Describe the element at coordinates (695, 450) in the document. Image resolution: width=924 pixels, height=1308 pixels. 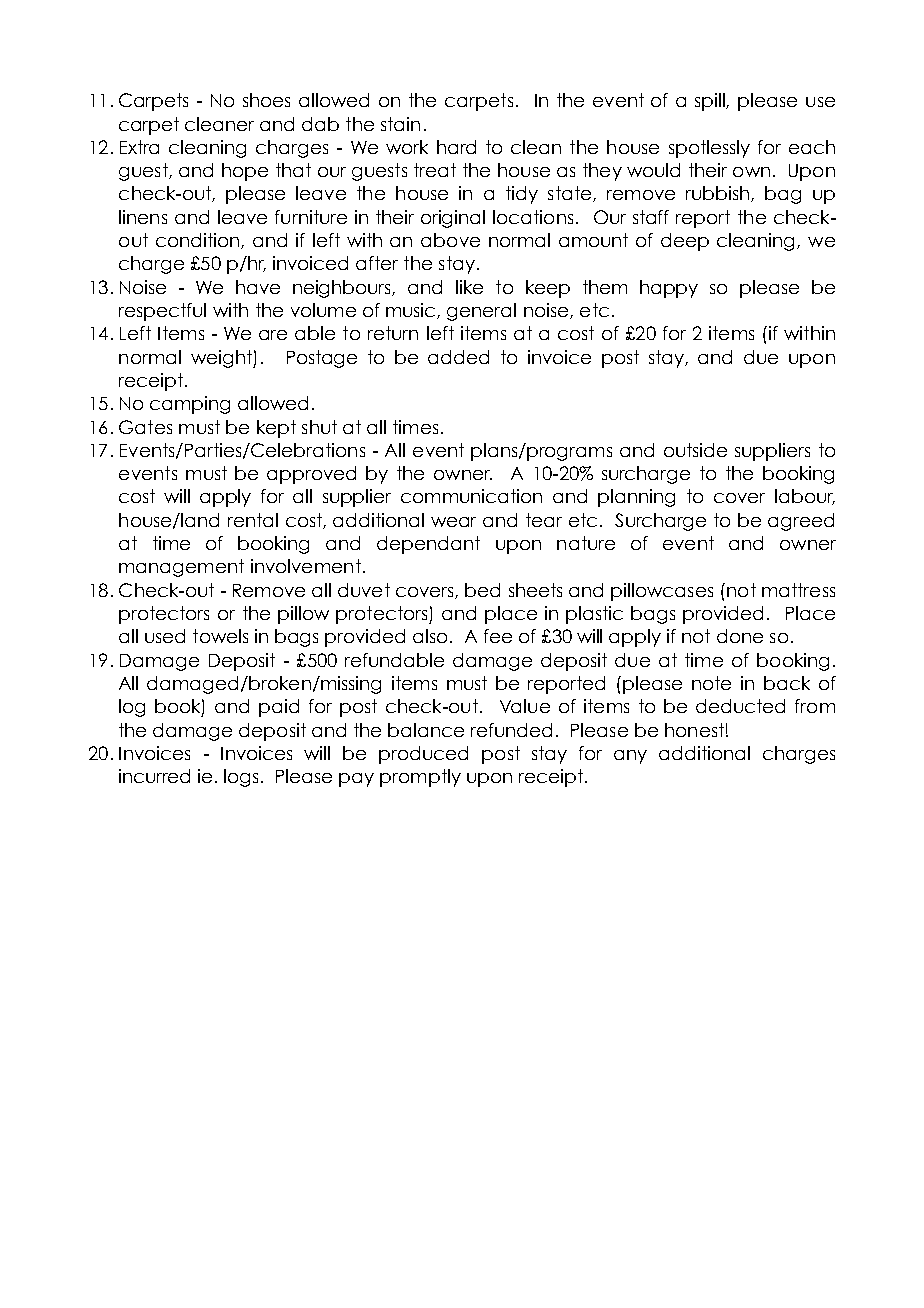
I see `outside` at that location.
